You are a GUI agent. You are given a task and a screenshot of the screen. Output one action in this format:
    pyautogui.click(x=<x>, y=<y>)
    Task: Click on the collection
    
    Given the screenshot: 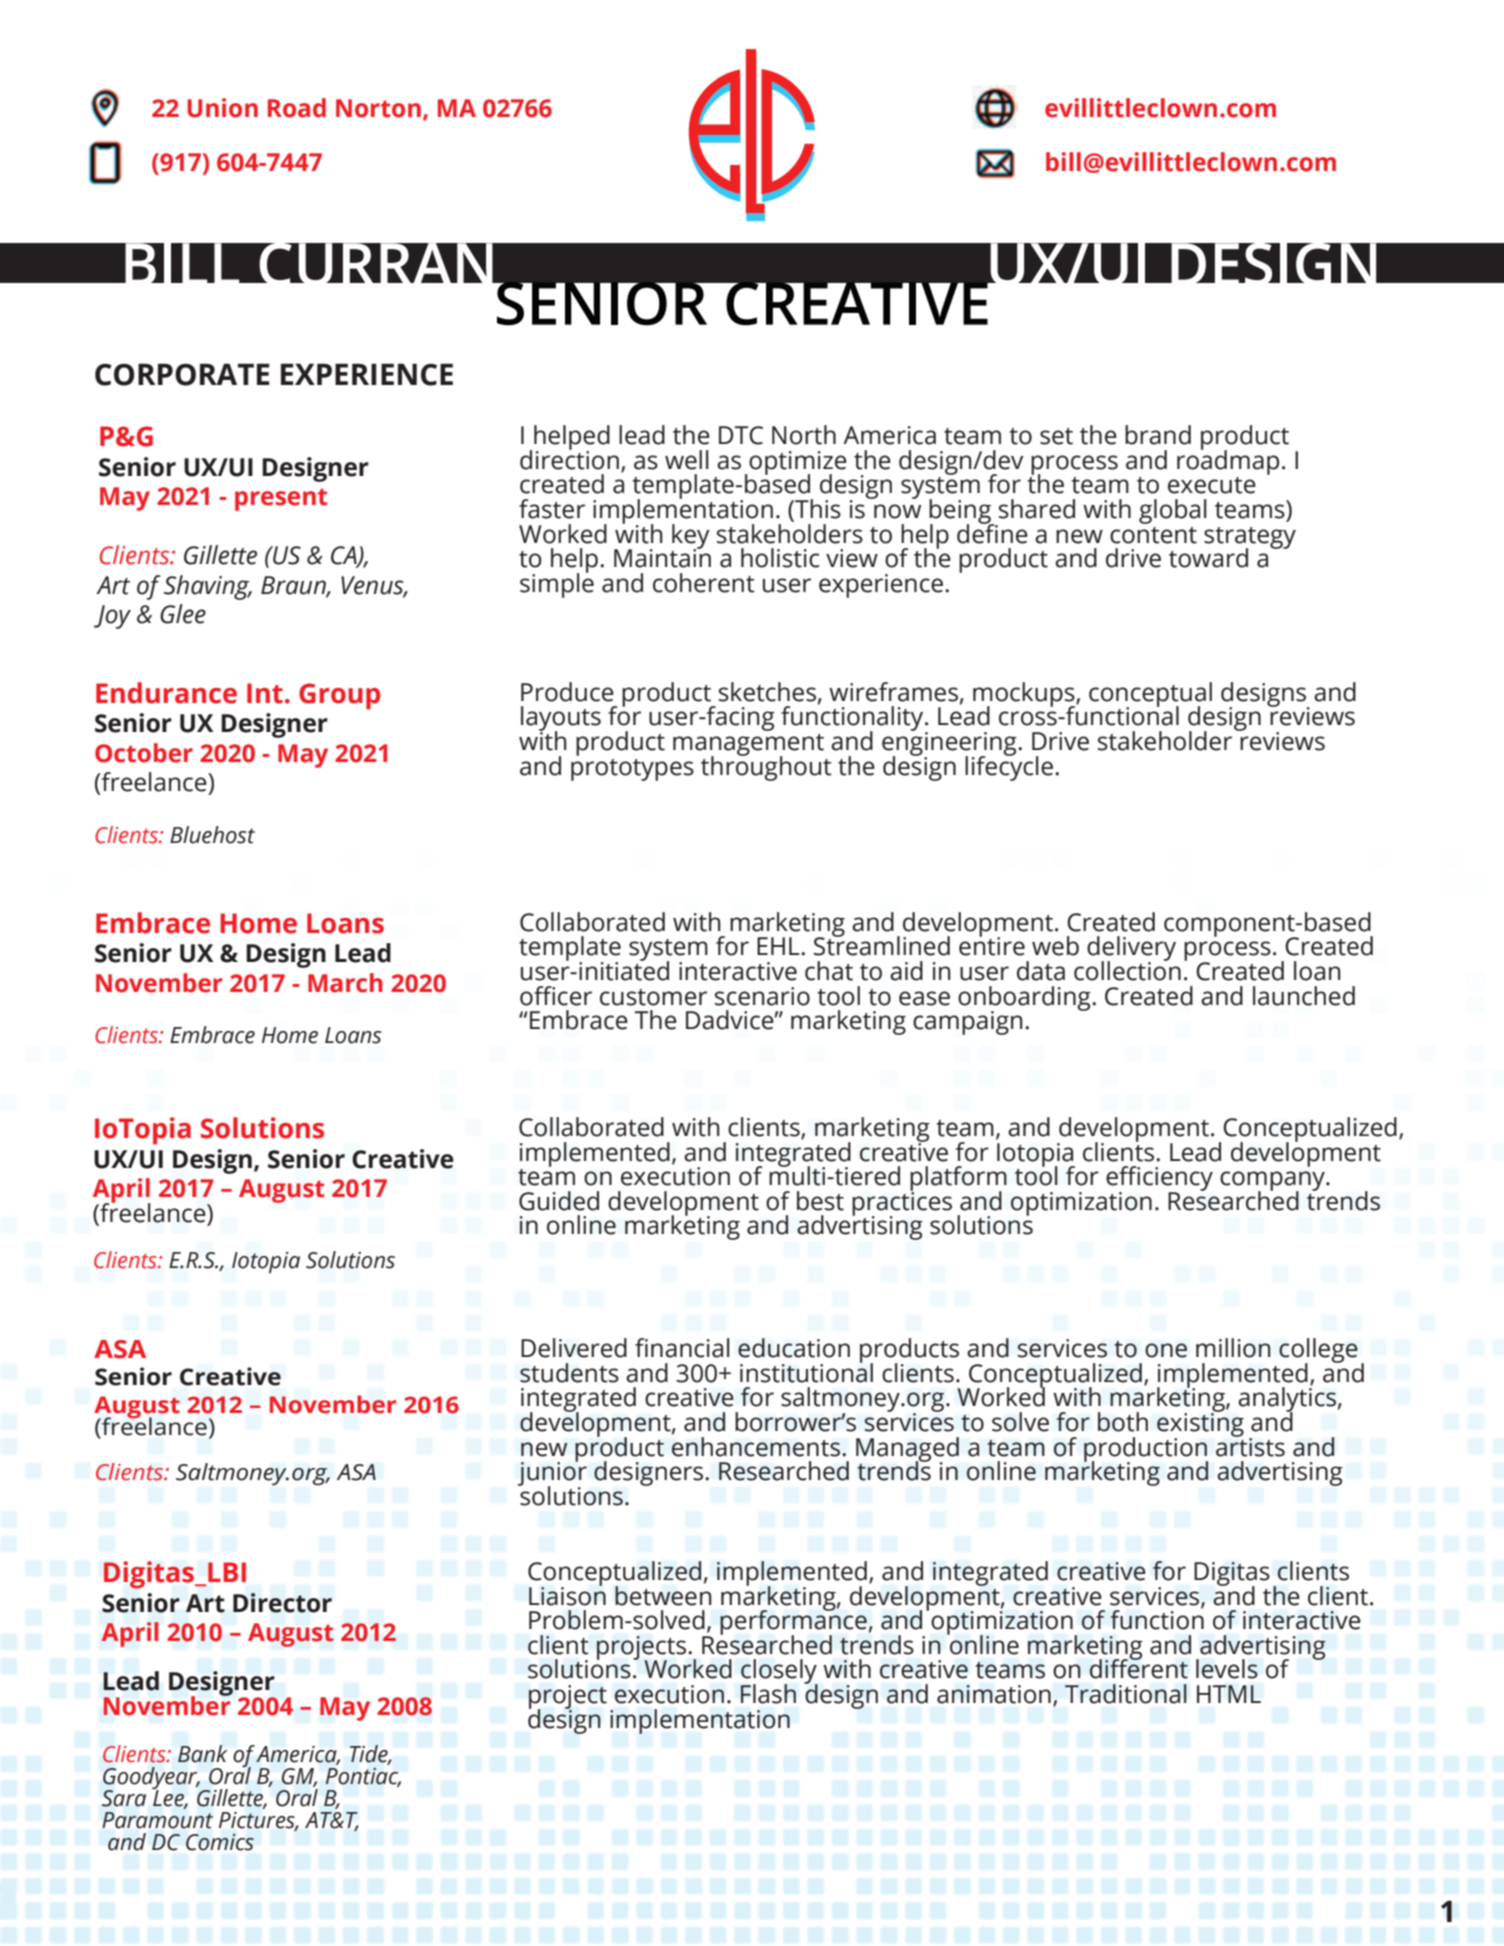 What is the action you would take?
    pyautogui.click(x=1127, y=970)
